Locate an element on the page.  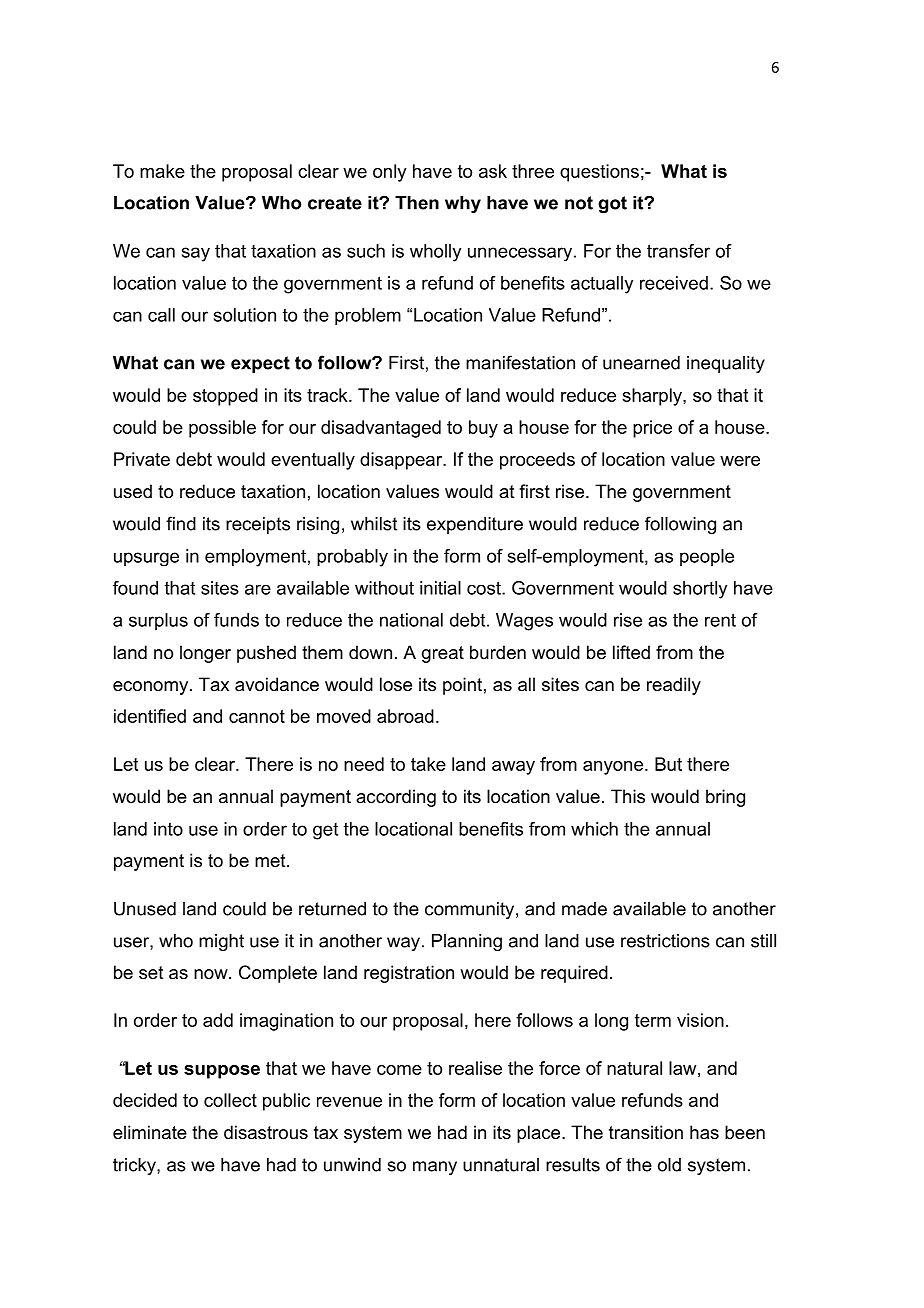
expenditure is located at coordinates (475, 525).
